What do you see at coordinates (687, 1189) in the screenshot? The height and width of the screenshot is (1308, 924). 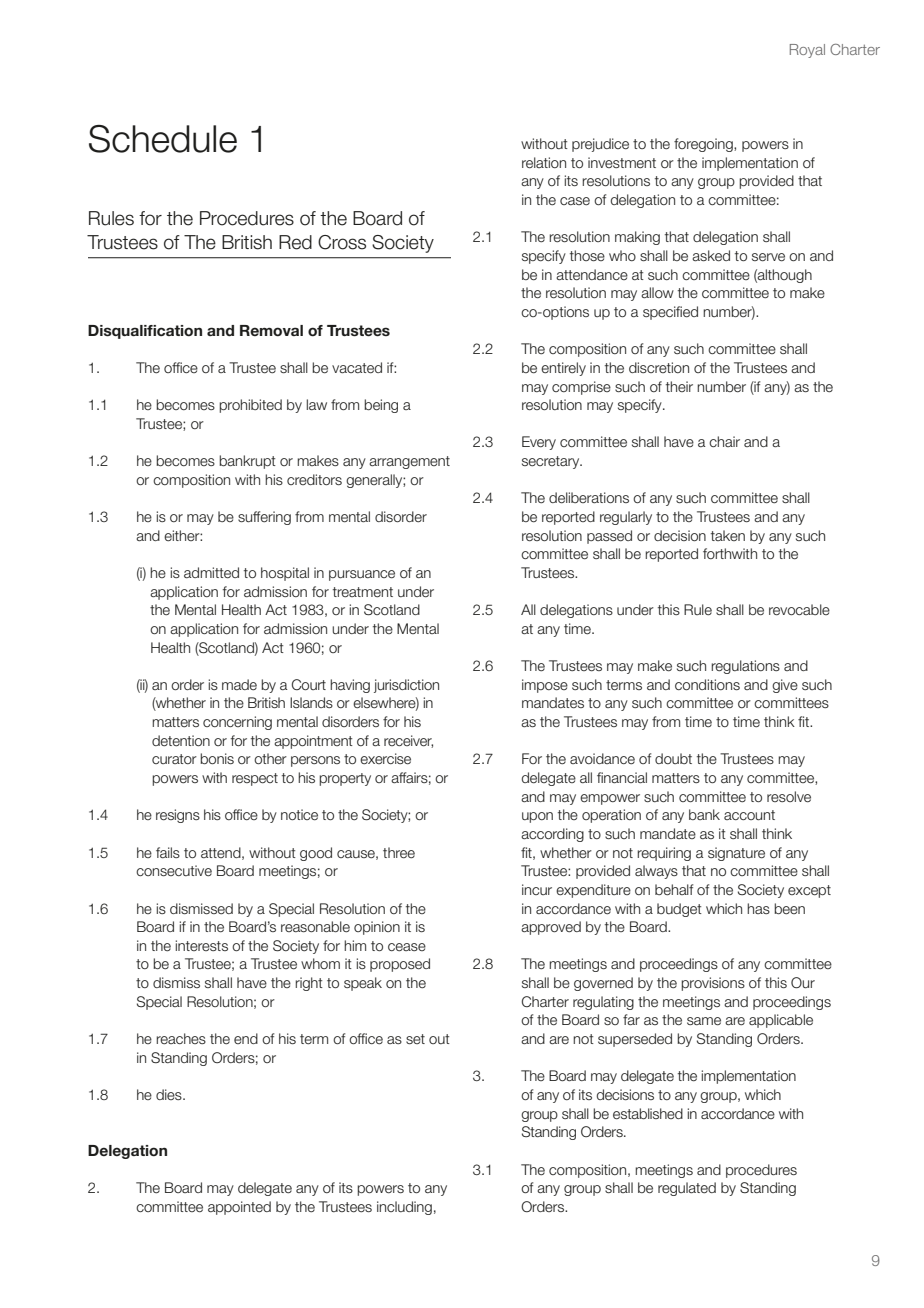 I see `regulated` at bounding box center [687, 1189].
